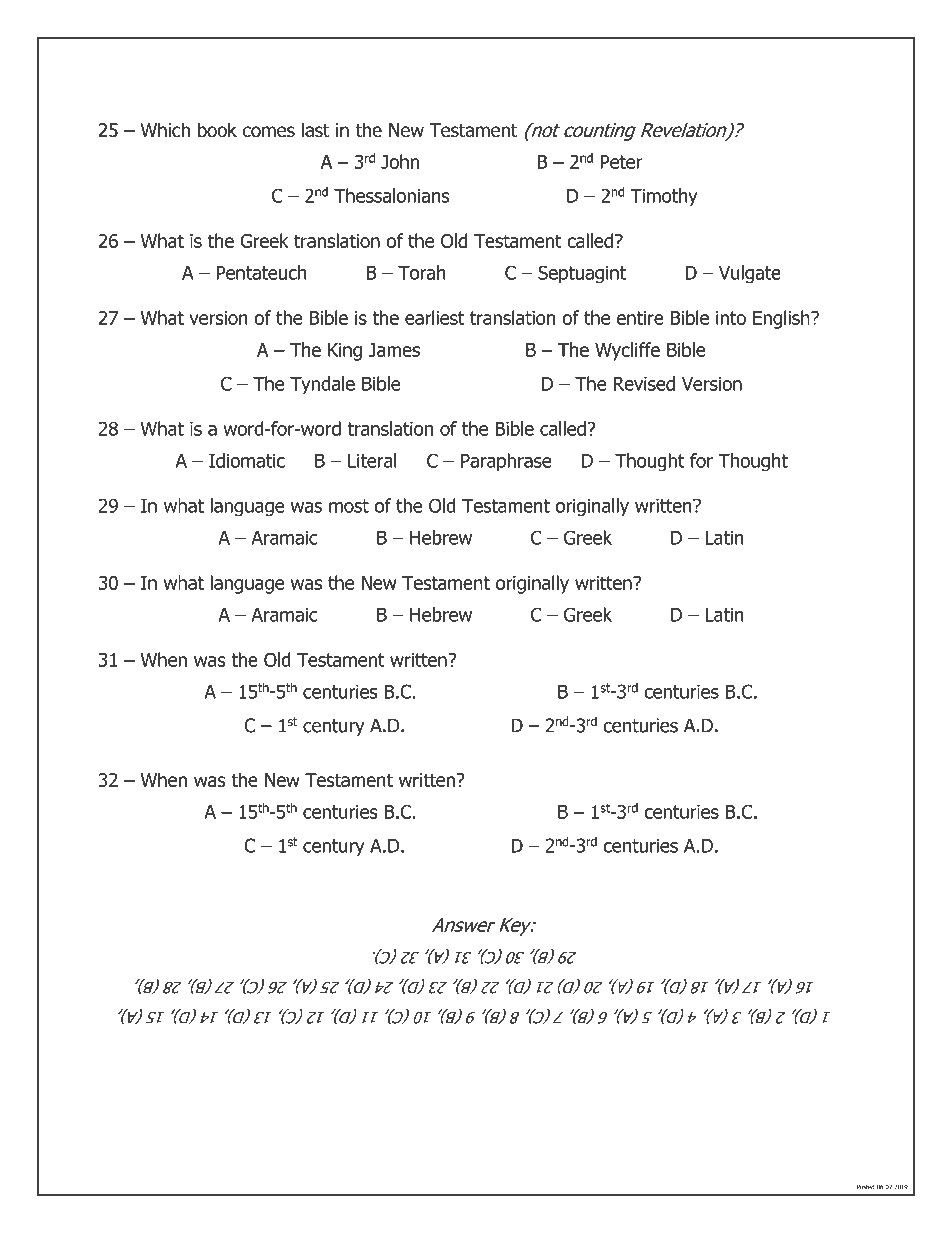 The height and width of the screenshot is (1233, 952). Describe the element at coordinates (322, 385) in the screenshot. I see `Tyndale` at that location.
